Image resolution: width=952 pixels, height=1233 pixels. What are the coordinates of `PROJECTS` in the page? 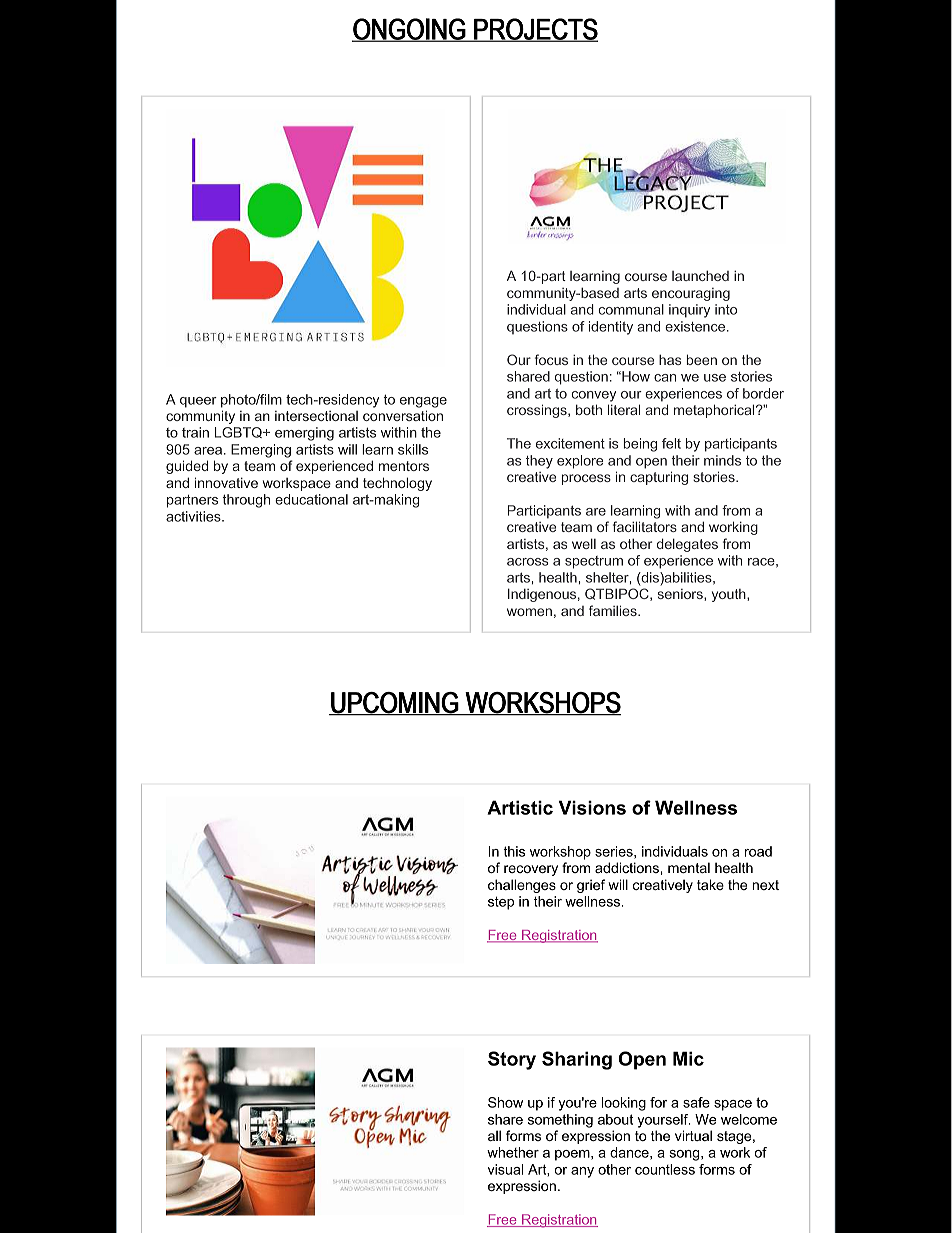 It's located at (535, 30).
